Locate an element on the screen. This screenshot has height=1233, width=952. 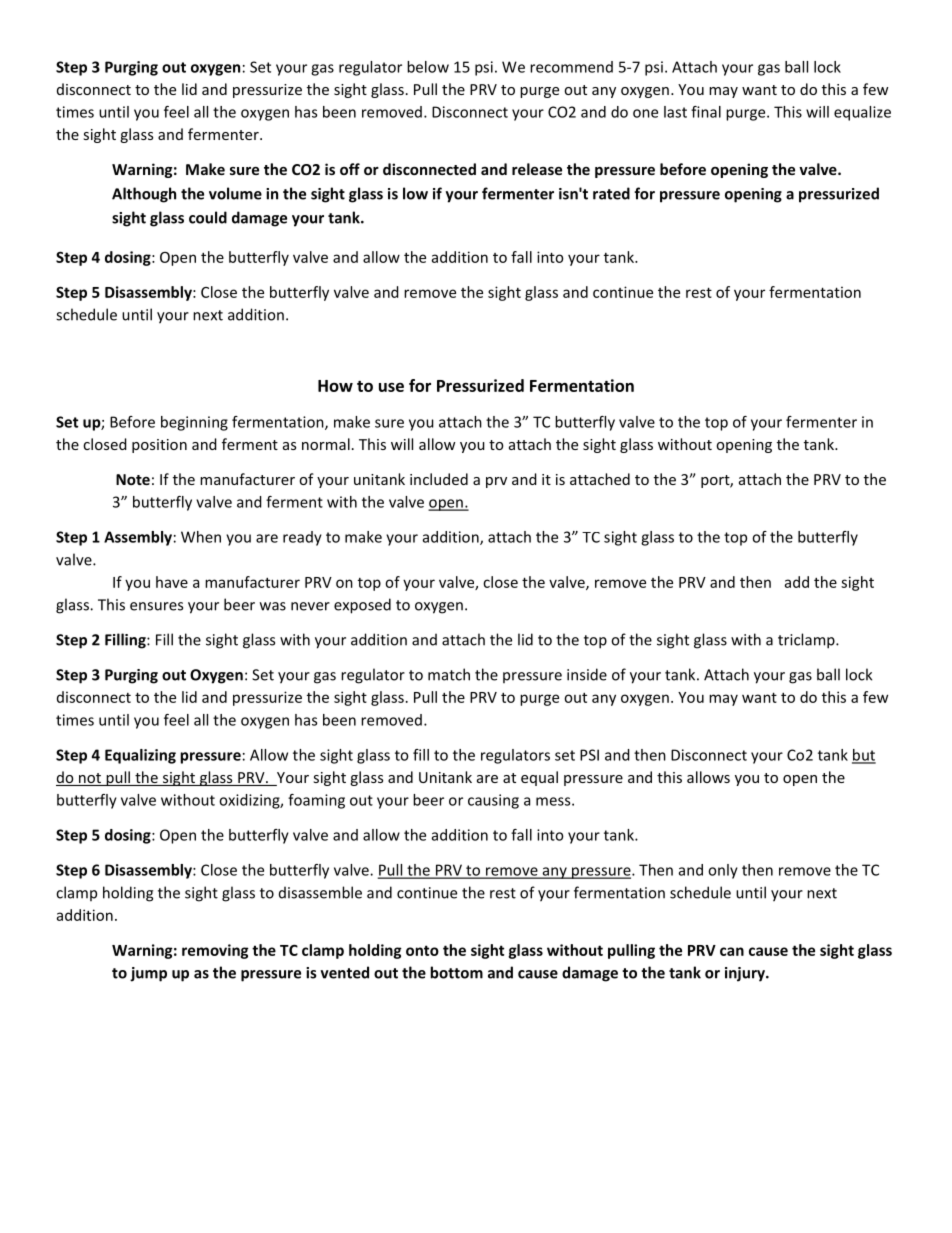
removing is located at coordinates (215, 951).
